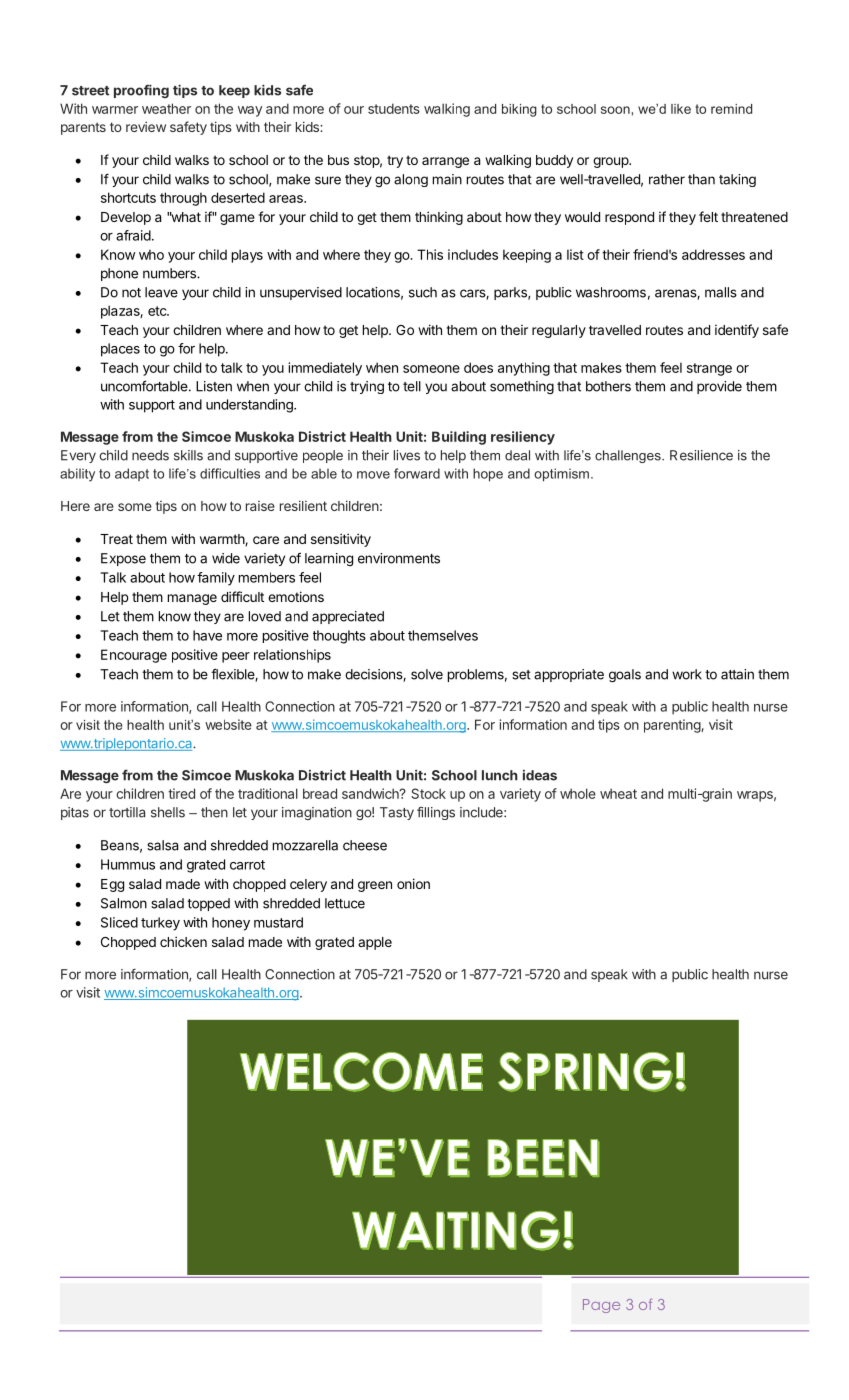  What do you see at coordinates (427, 674) in the screenshot?
I see `solve` at bounding box center [427, 674].
